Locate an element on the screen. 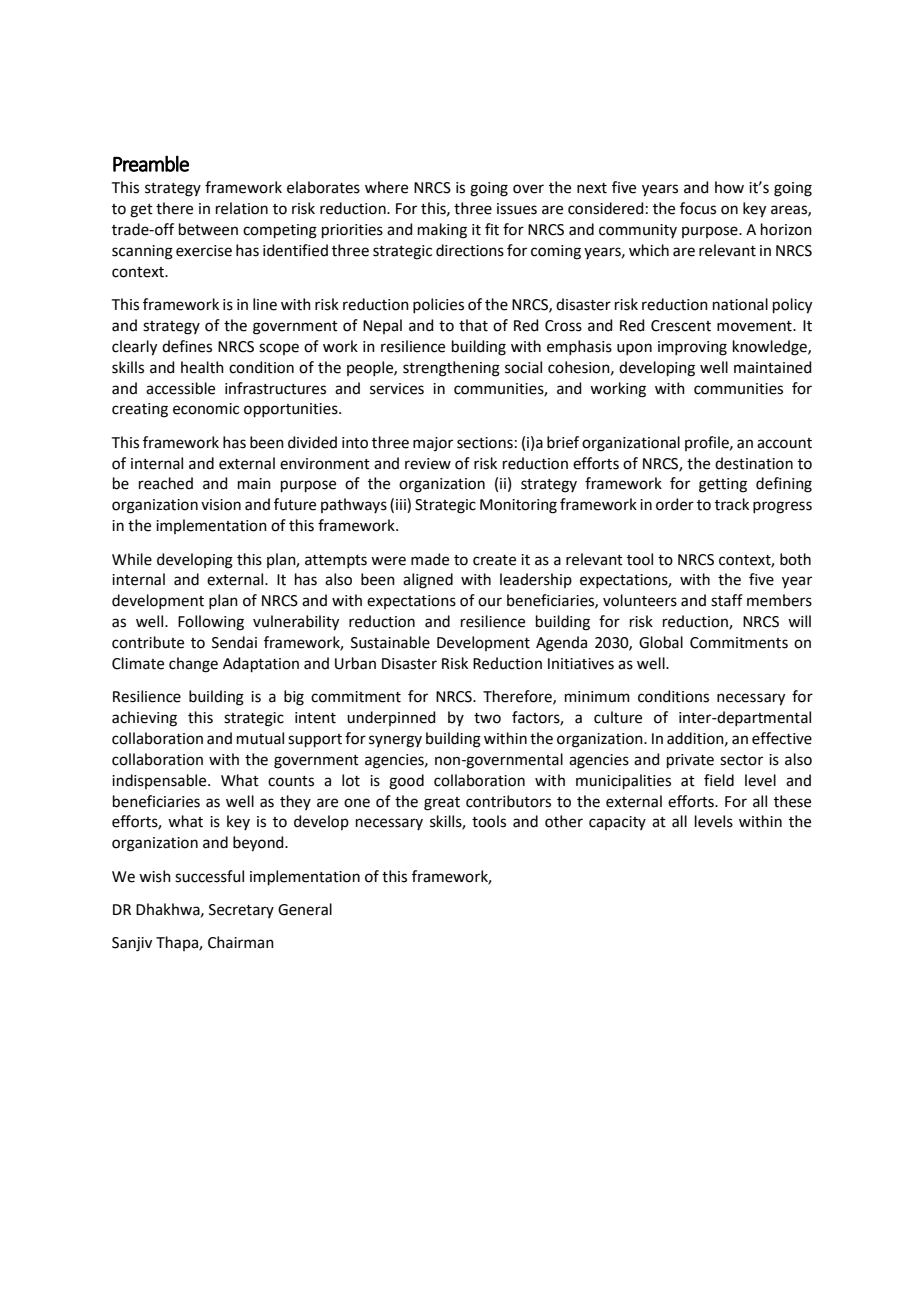  two is located at coordinates (487, 718).
